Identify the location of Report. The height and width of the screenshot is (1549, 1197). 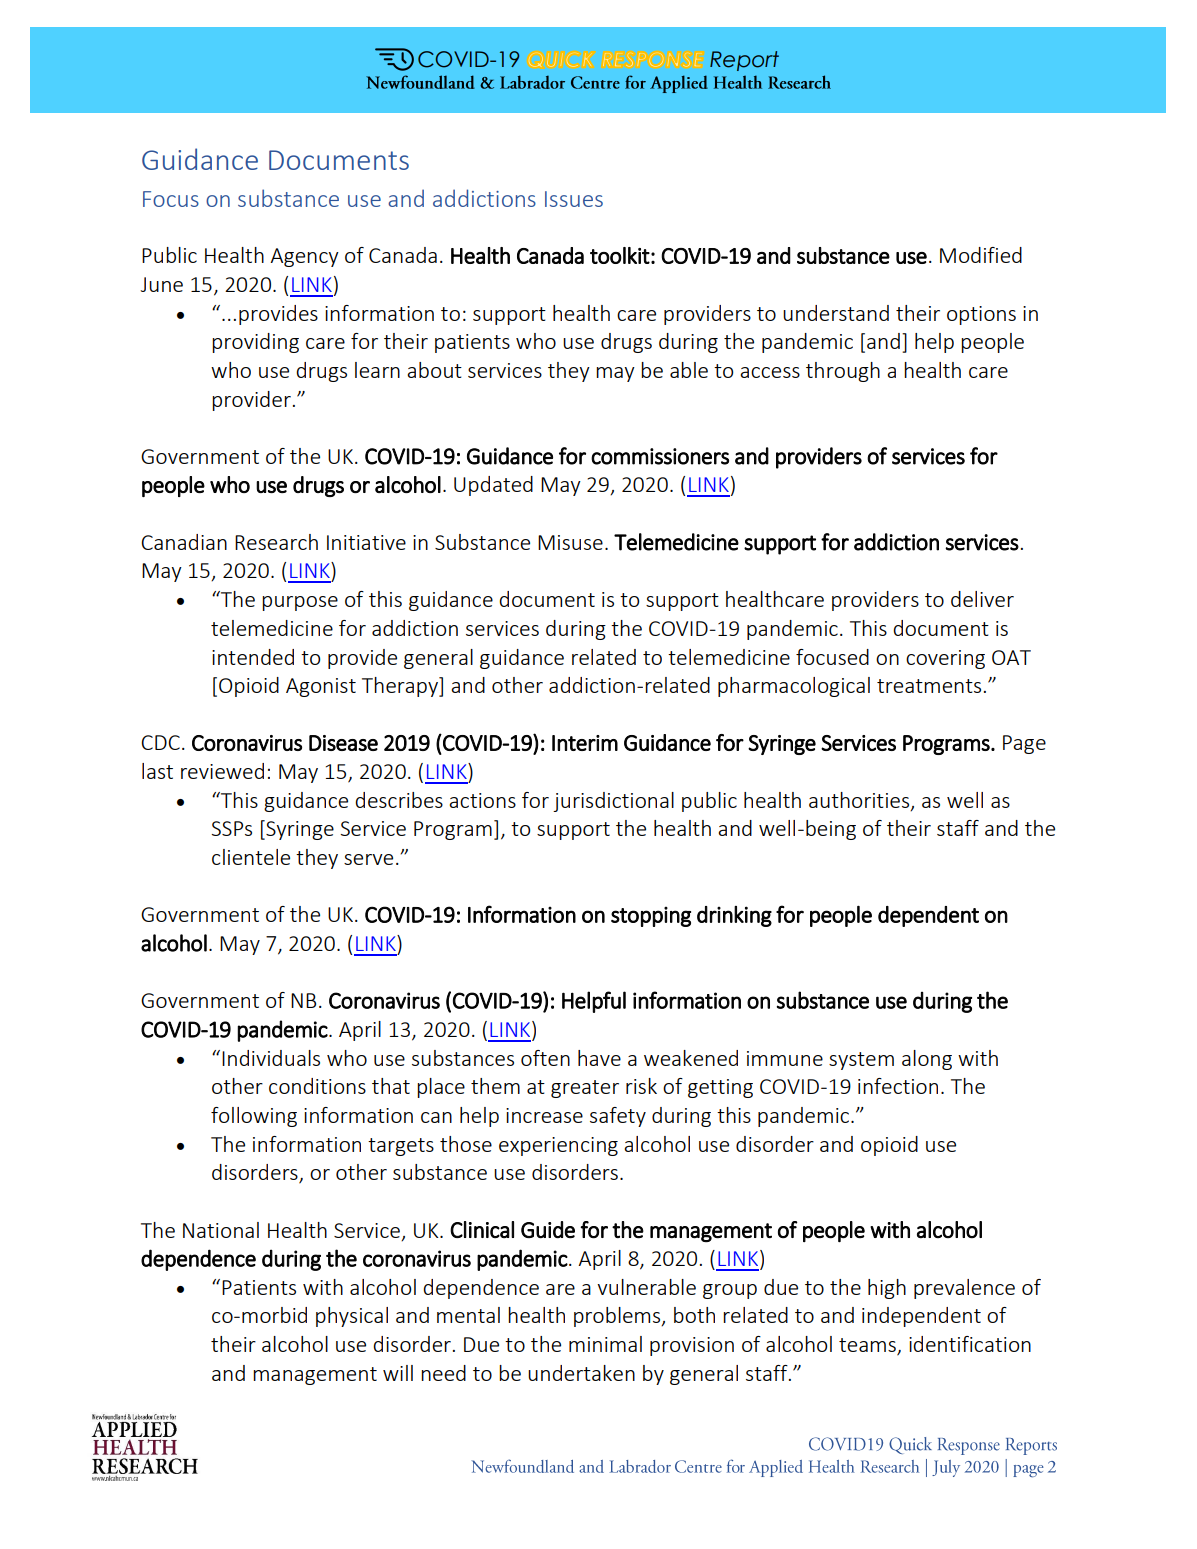
(744, 61).
